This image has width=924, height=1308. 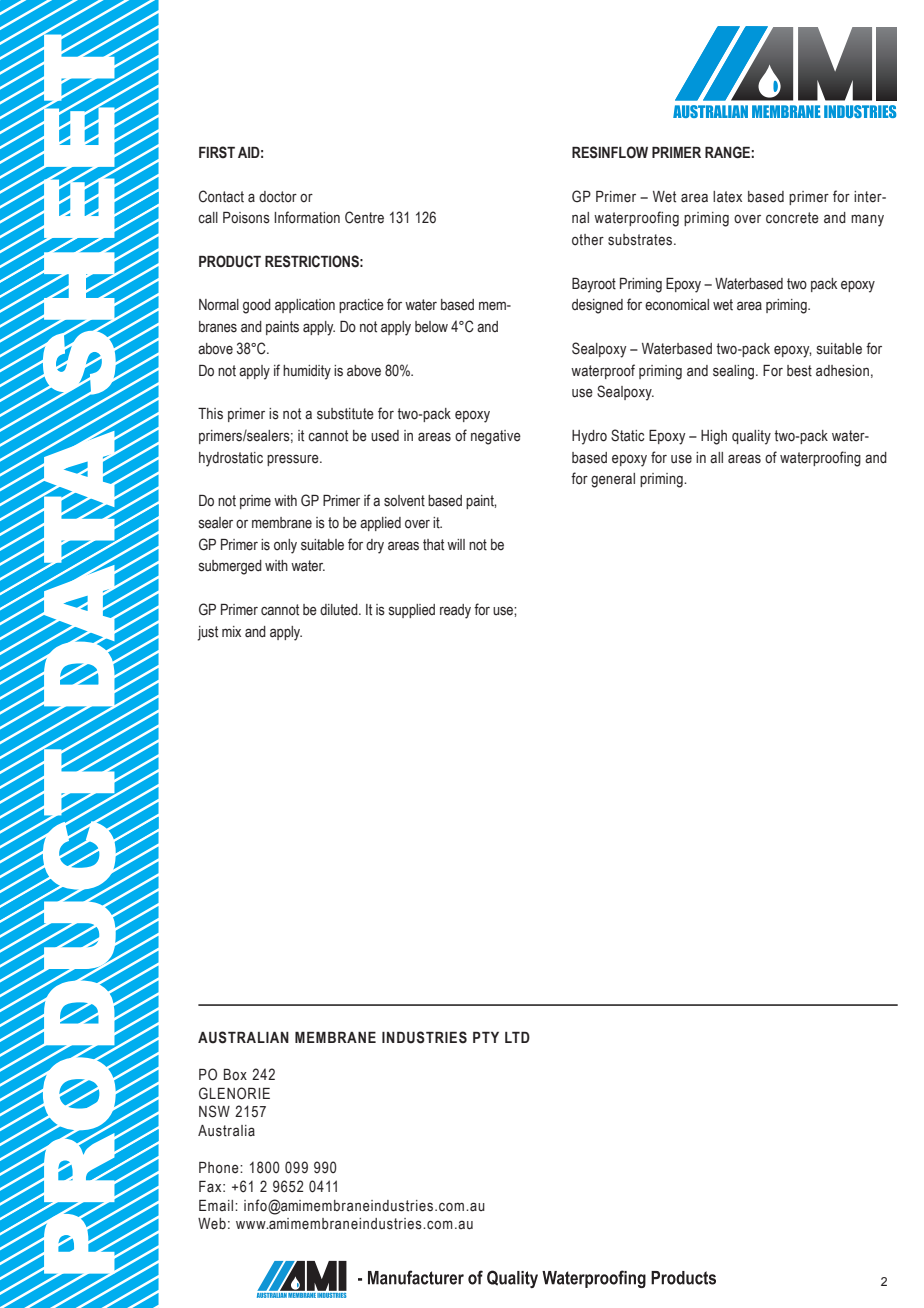 I want to click on other, so click(x=588, y=240).
